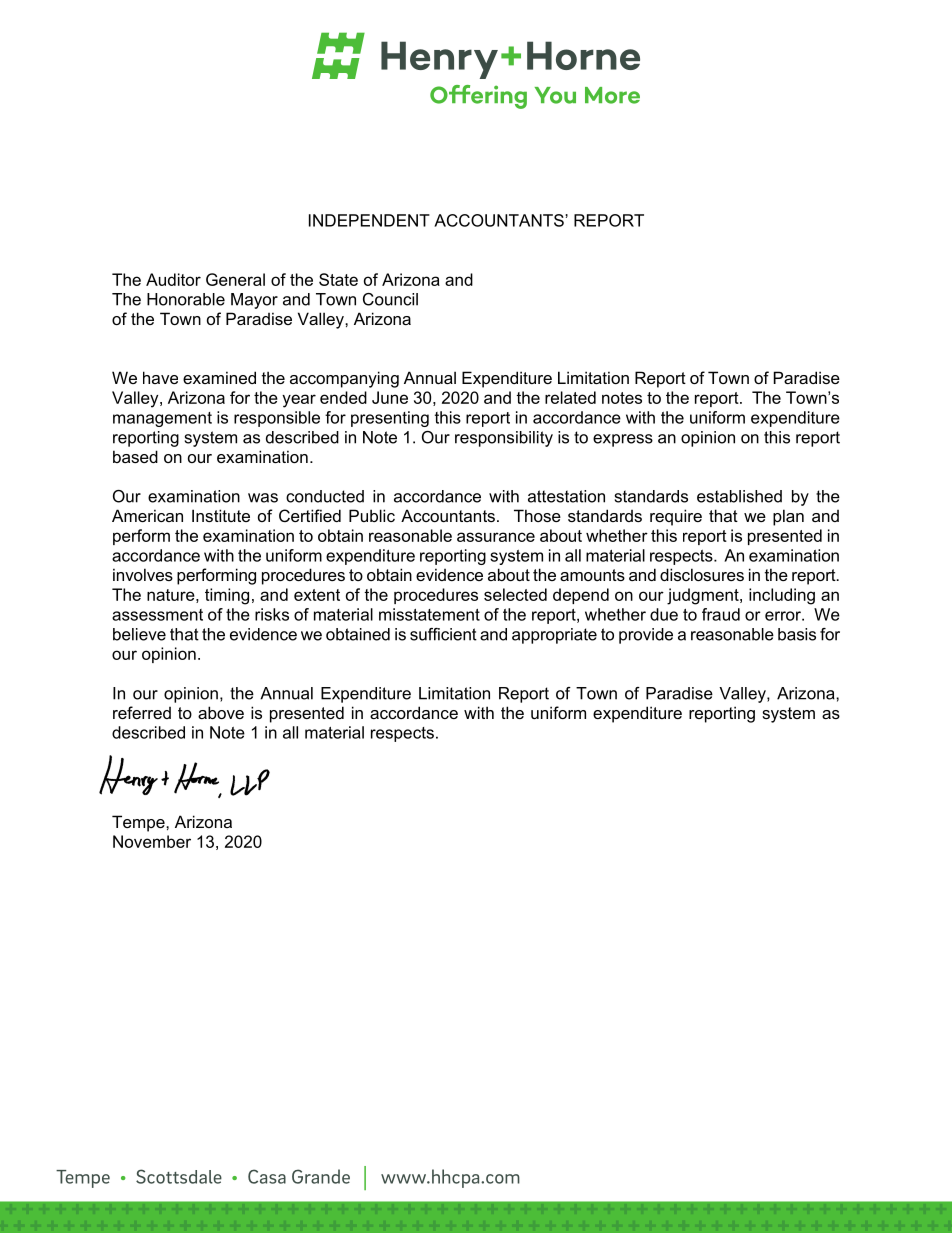 The width and height of the document is (952, 1233). What do you see at coordinates (646, 636) in the document?
I see `provide` at bounding box center [646, 636].
